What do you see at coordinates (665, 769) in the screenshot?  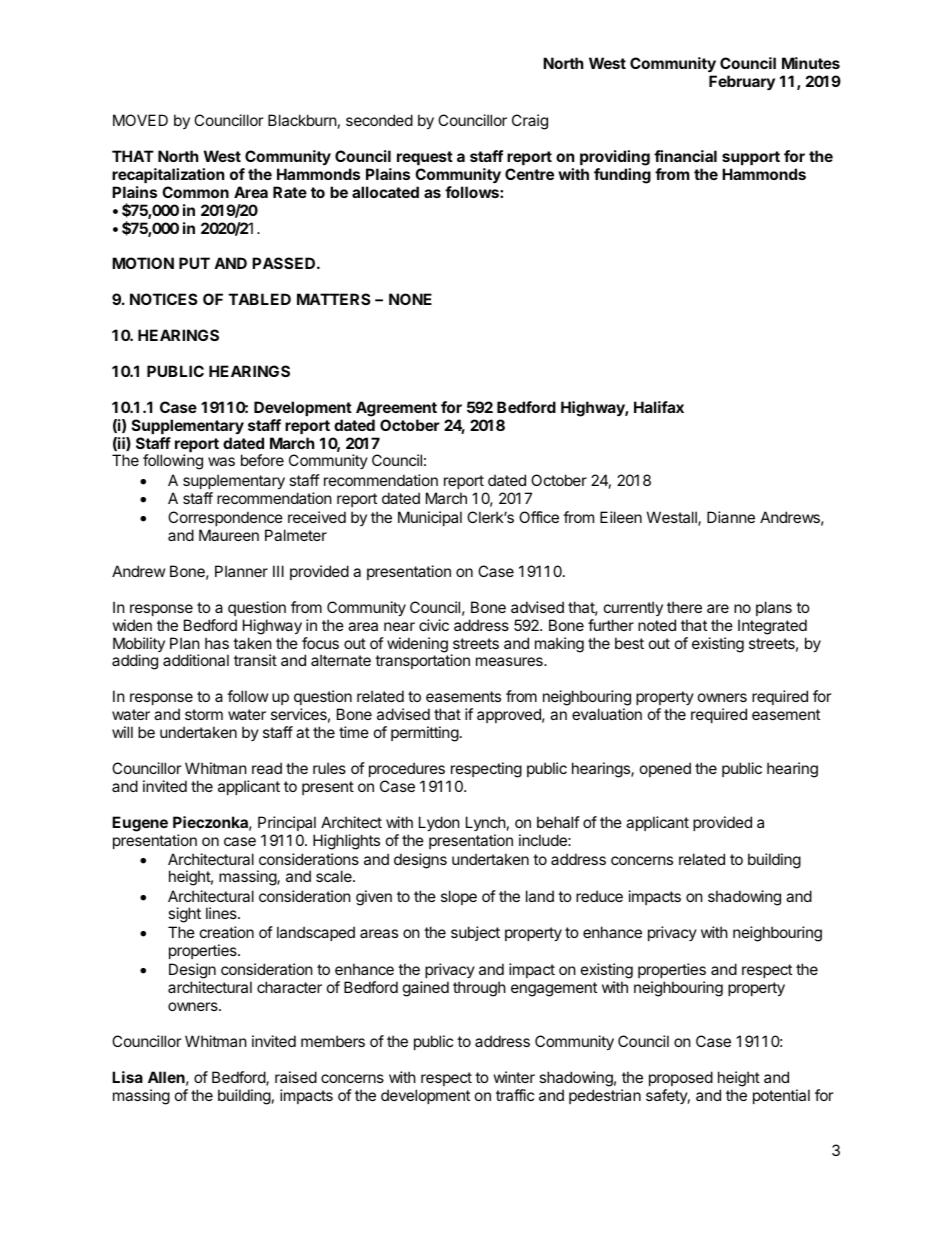 I see `opened` at bounding box center [665, 769].
